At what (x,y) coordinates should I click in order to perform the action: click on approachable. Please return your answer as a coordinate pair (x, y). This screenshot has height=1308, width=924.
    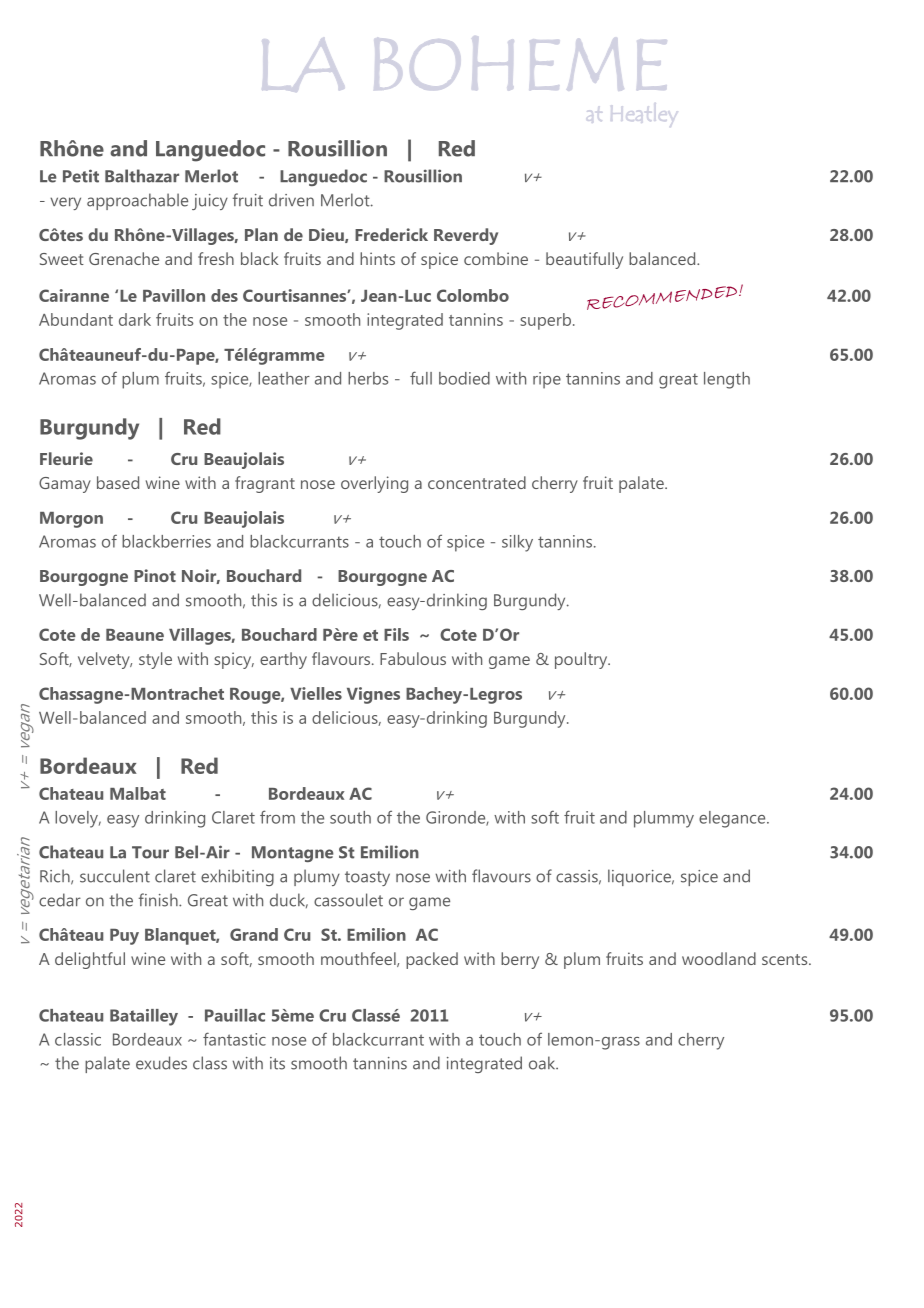
    Looking at the image, I should click on (137, 201).
